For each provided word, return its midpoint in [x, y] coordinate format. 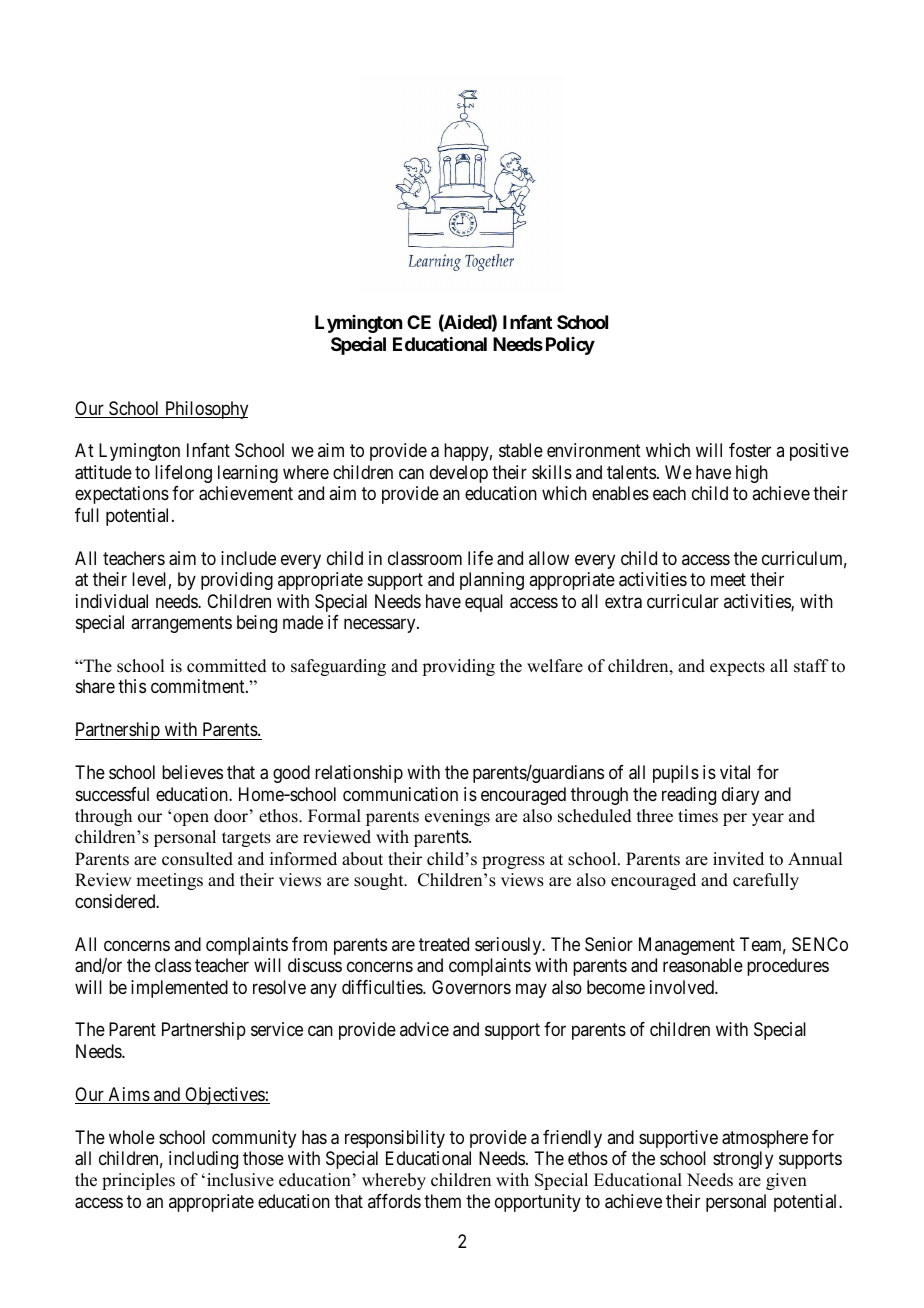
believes [192, 772]
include [248, 558]
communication [400, 794]
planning [492, 581]
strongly [743, 1160]
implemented [179, 989]
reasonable [703, 965]
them [442, 1201]
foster [750, 450]
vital [735, 772]
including [203, 1160]
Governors [471, 987]
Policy [570, 346]
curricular [683, 601]
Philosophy [205, 410]
